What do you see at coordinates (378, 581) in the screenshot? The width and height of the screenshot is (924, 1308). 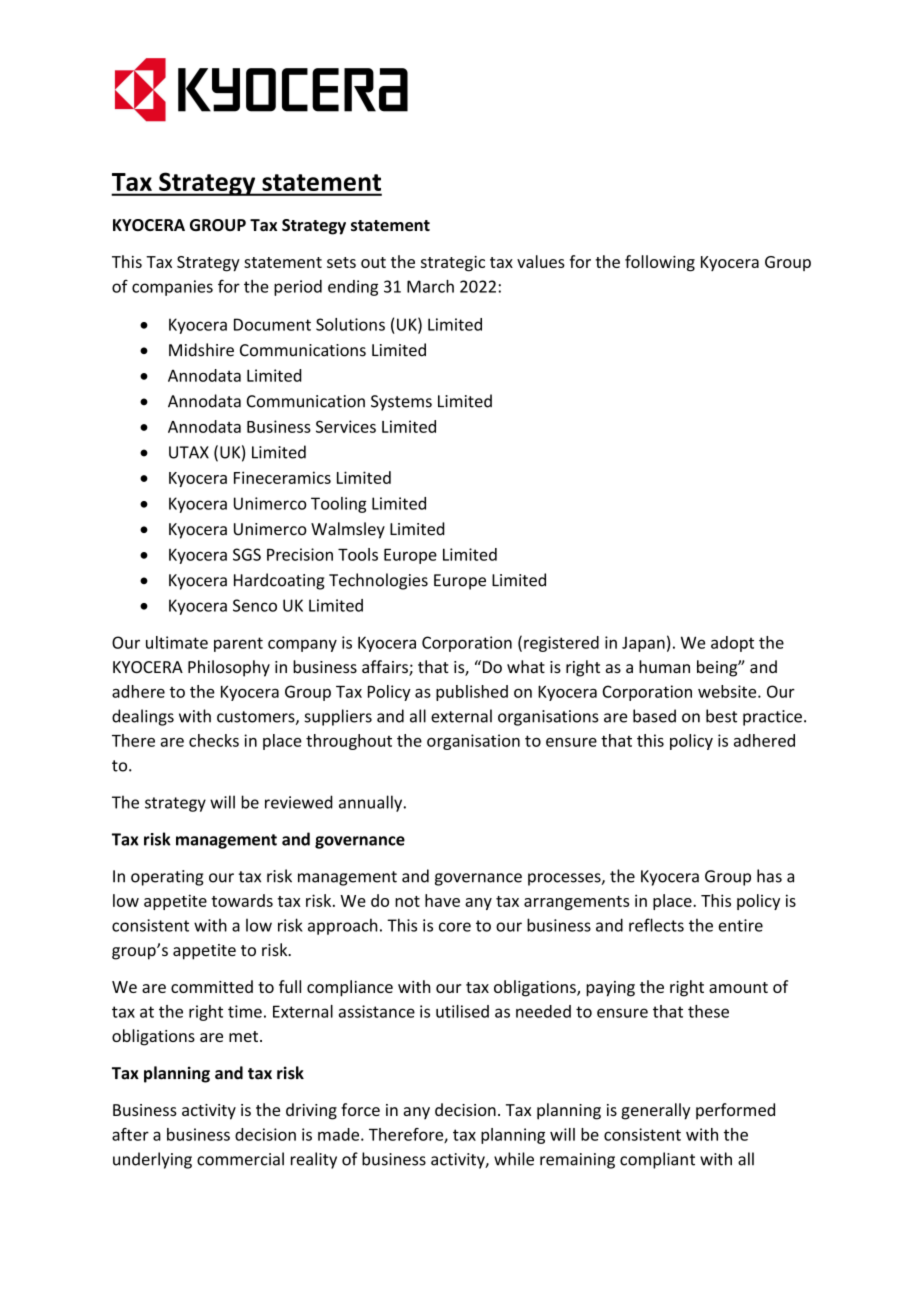 I see `Technologies` at bounding box center [378, 581].
